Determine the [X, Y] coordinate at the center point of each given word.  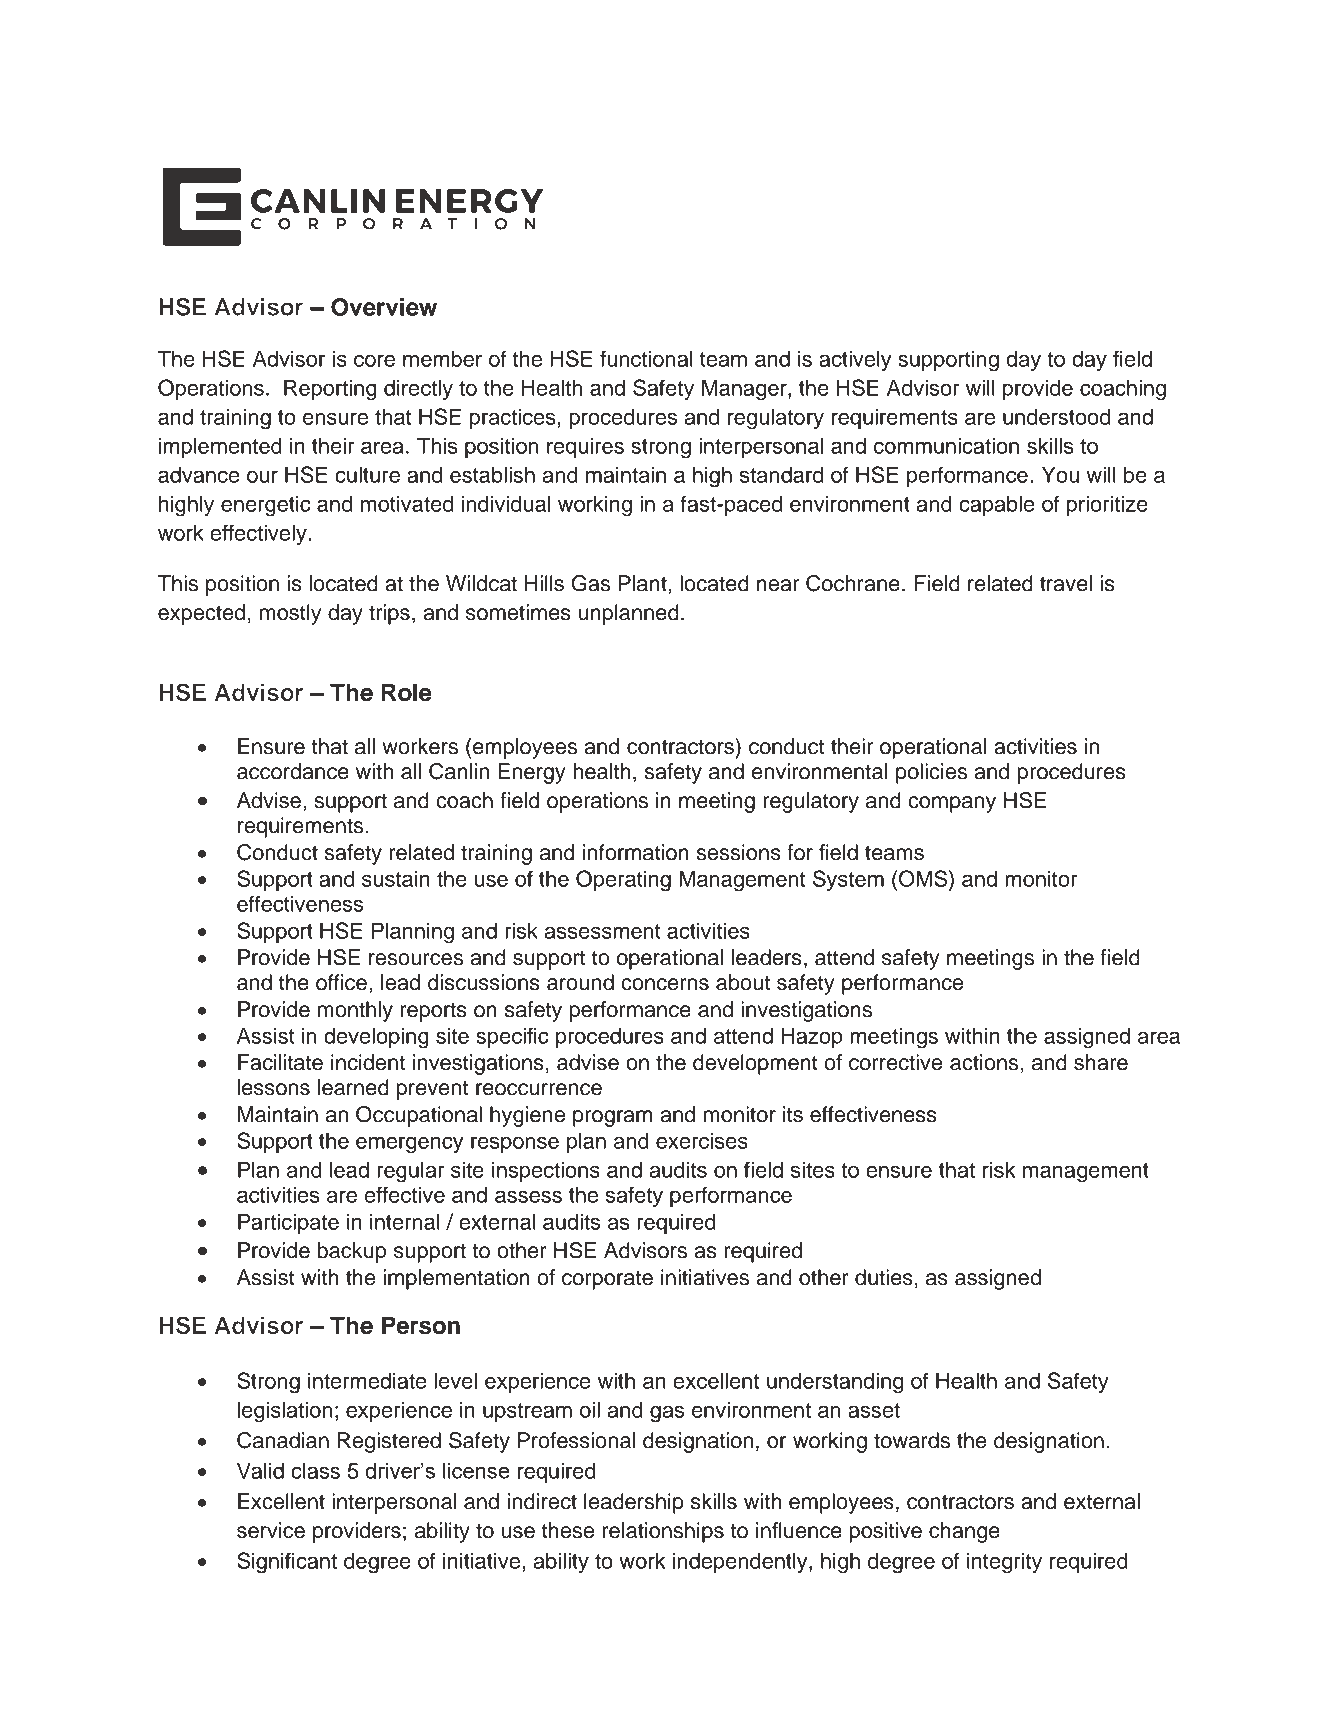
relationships [663, 1532]
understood [1056, 417]
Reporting [330, 390]
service [271, 1530]
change [964, 1532]
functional [646, 358]
